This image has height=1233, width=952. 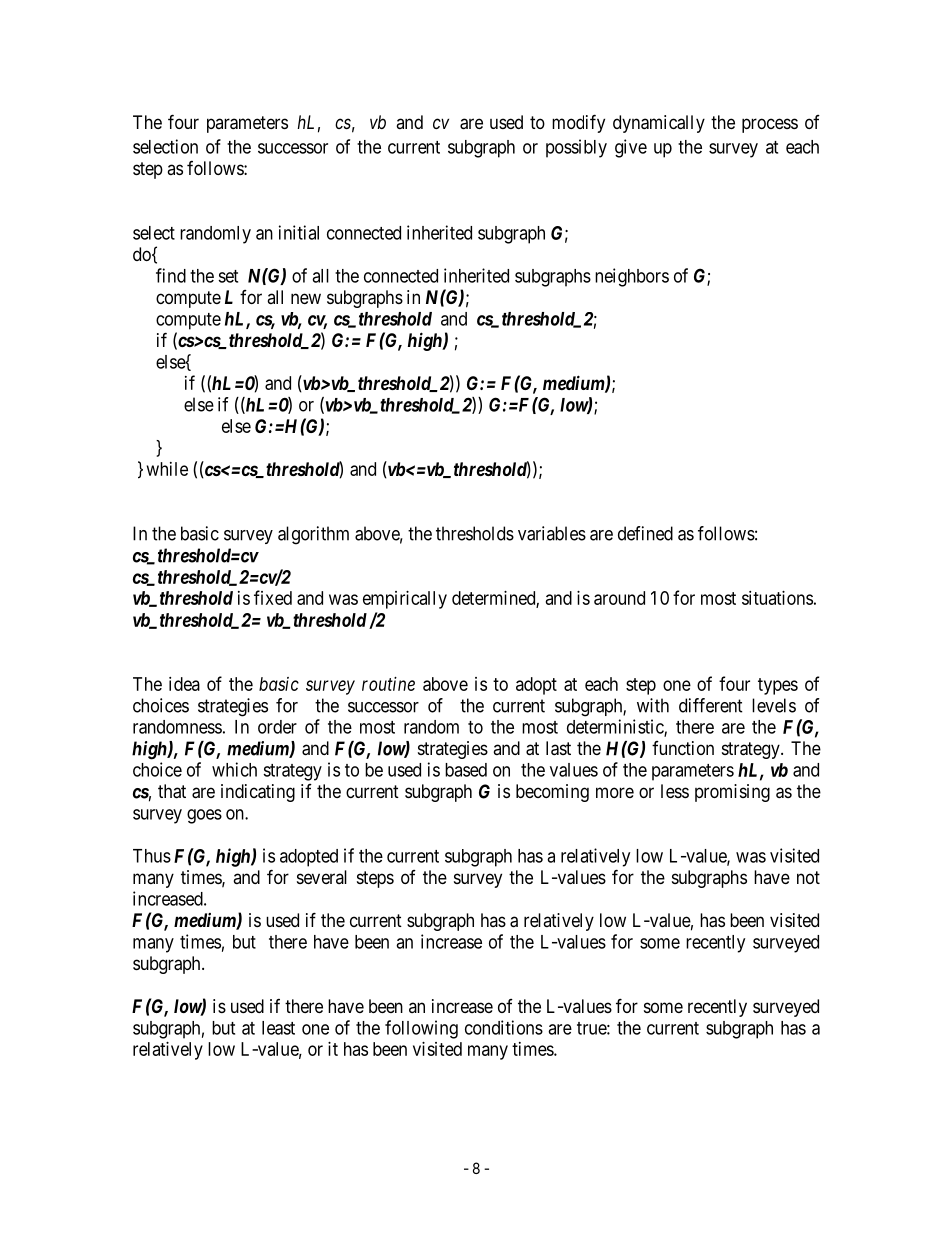 I want to click on conditions, so click(x=504, y=1027).
